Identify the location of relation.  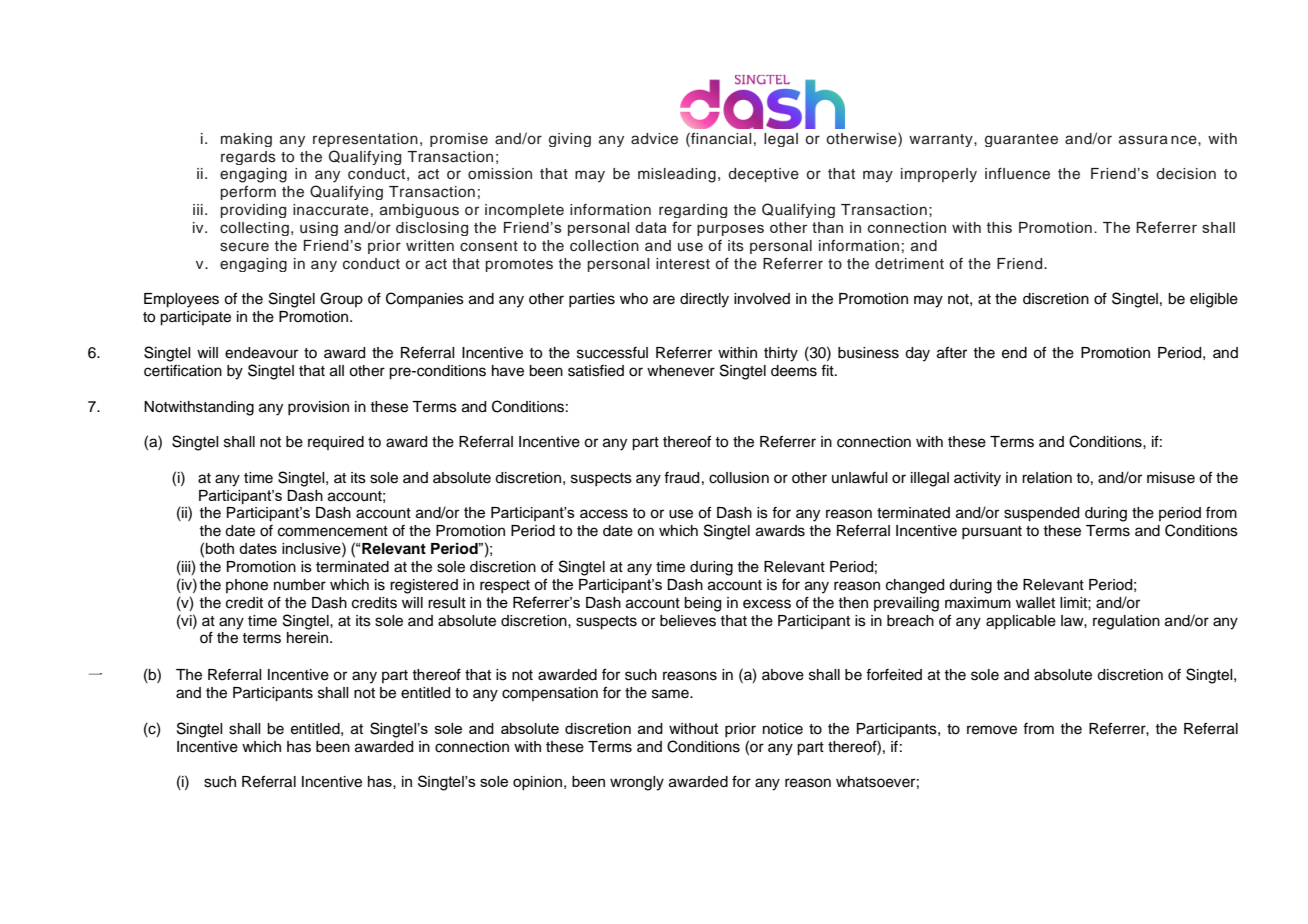
(1047, 478).
